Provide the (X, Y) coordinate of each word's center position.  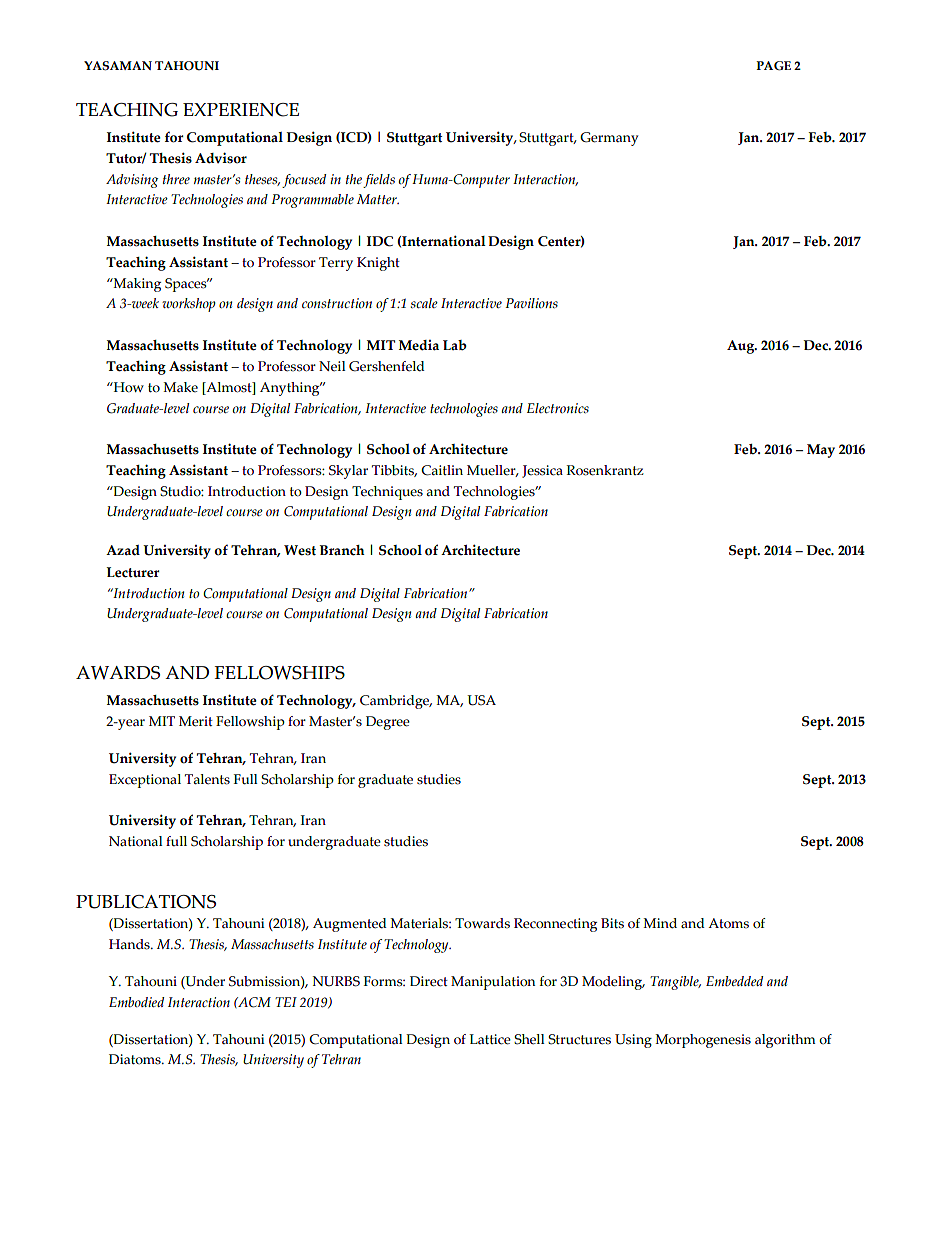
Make (180, 387)
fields (379, 181)
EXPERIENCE (241, 110)
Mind (660, 923)
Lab (455, 345)
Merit (196, 721)
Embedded (734, 981)
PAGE (773, 66)
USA (481, 700)
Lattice (490, 1039)
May (821, 451)
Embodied (136, 1002)
